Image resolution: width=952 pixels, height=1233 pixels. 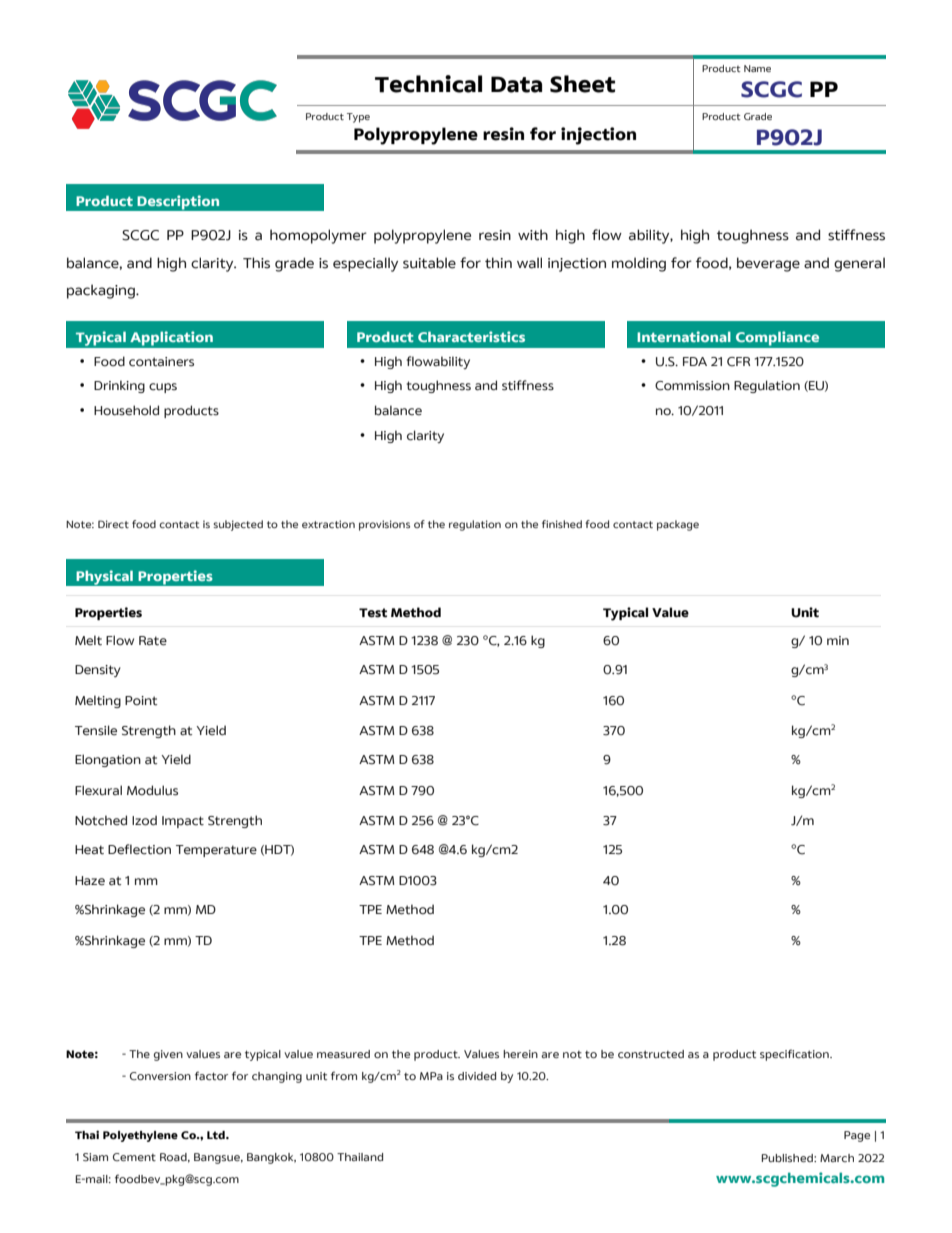 What do you see at coordinates (373, 613) in the image?
I see `Test` at bounding box center [373, 613].
